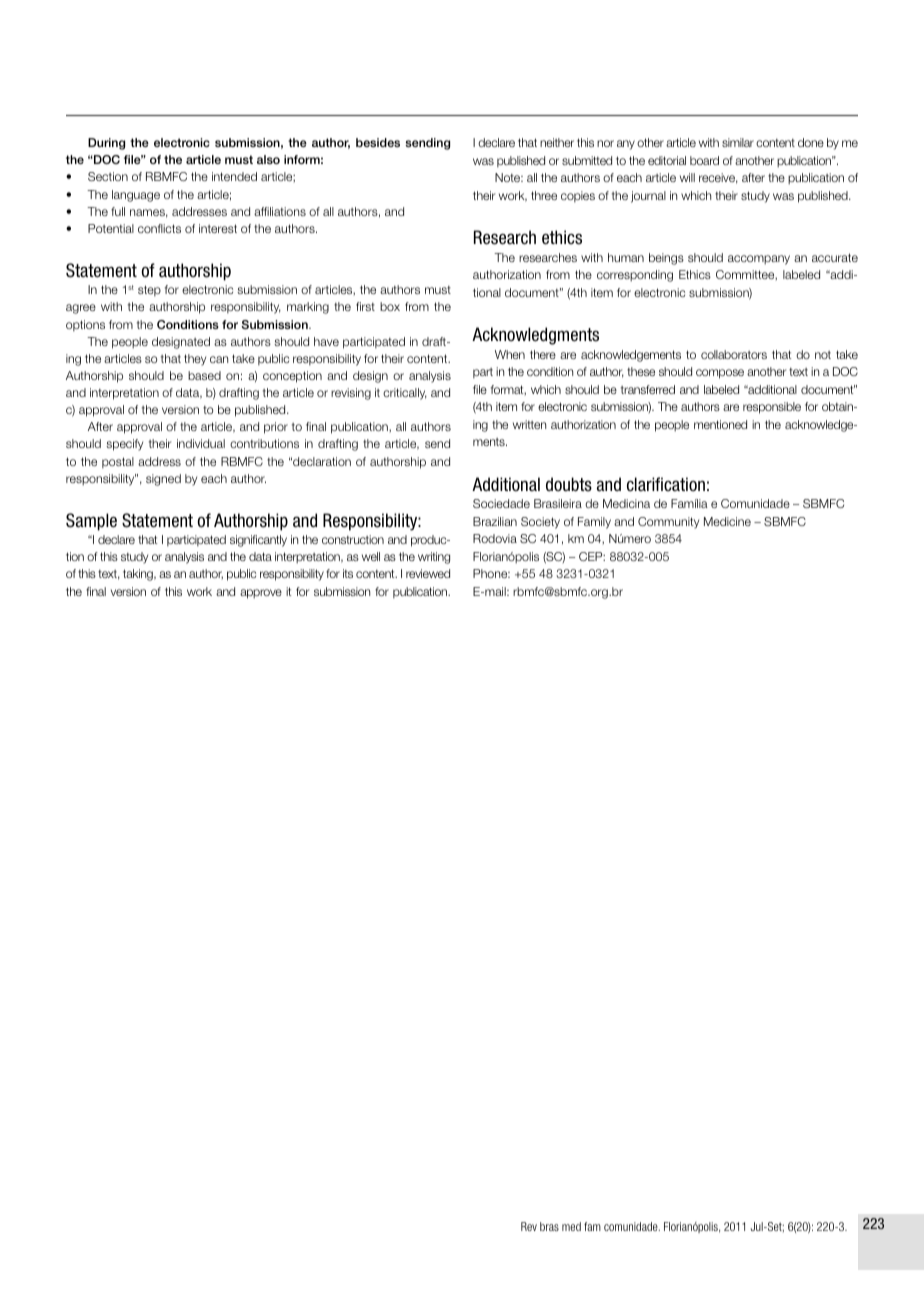  I want to click on Note, so click(509, 177).
